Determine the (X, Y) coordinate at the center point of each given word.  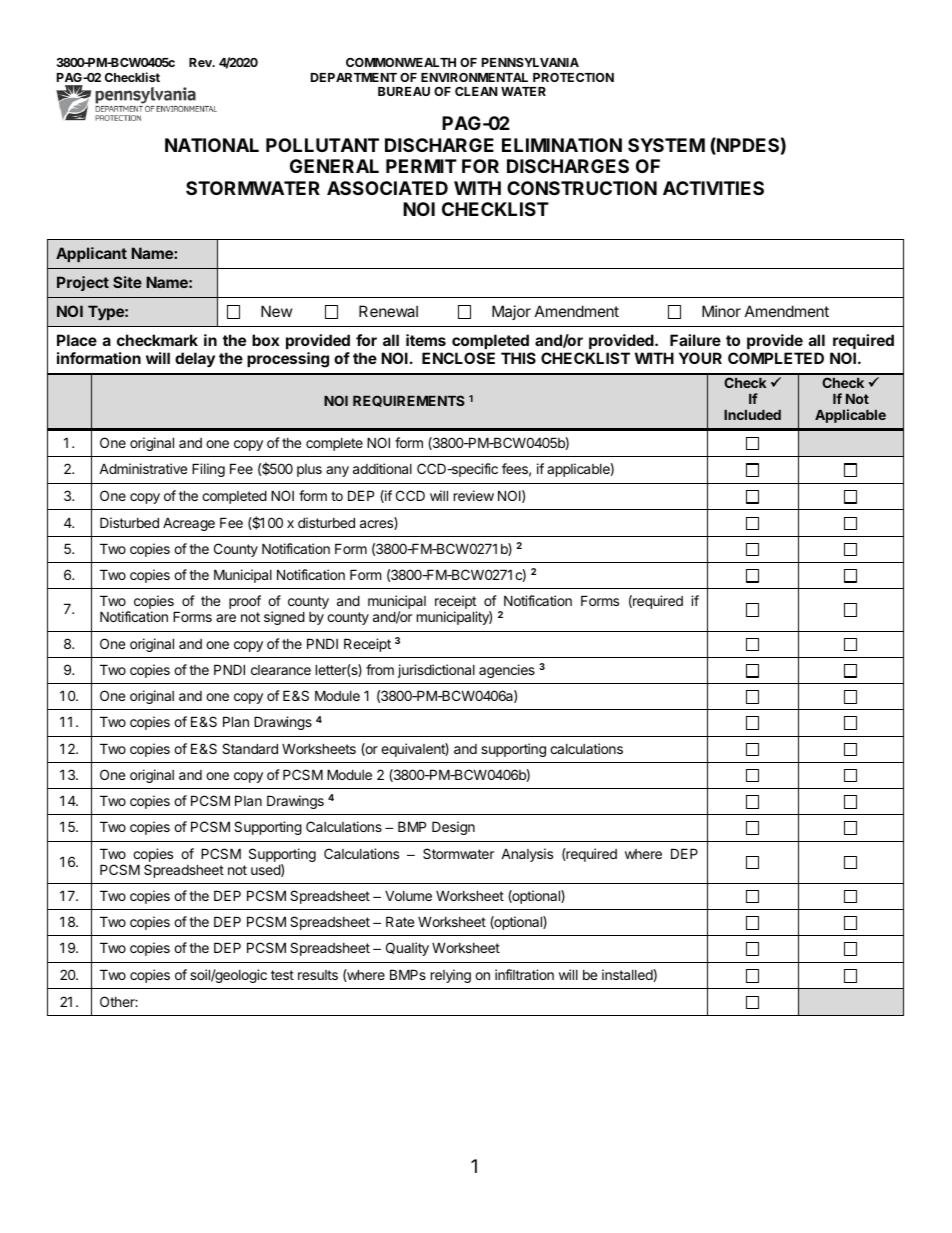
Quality (407, 949)
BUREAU (404, 91)
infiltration (524, 974)
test (282, 975)
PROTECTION (573, 77)
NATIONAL (212, 145)
